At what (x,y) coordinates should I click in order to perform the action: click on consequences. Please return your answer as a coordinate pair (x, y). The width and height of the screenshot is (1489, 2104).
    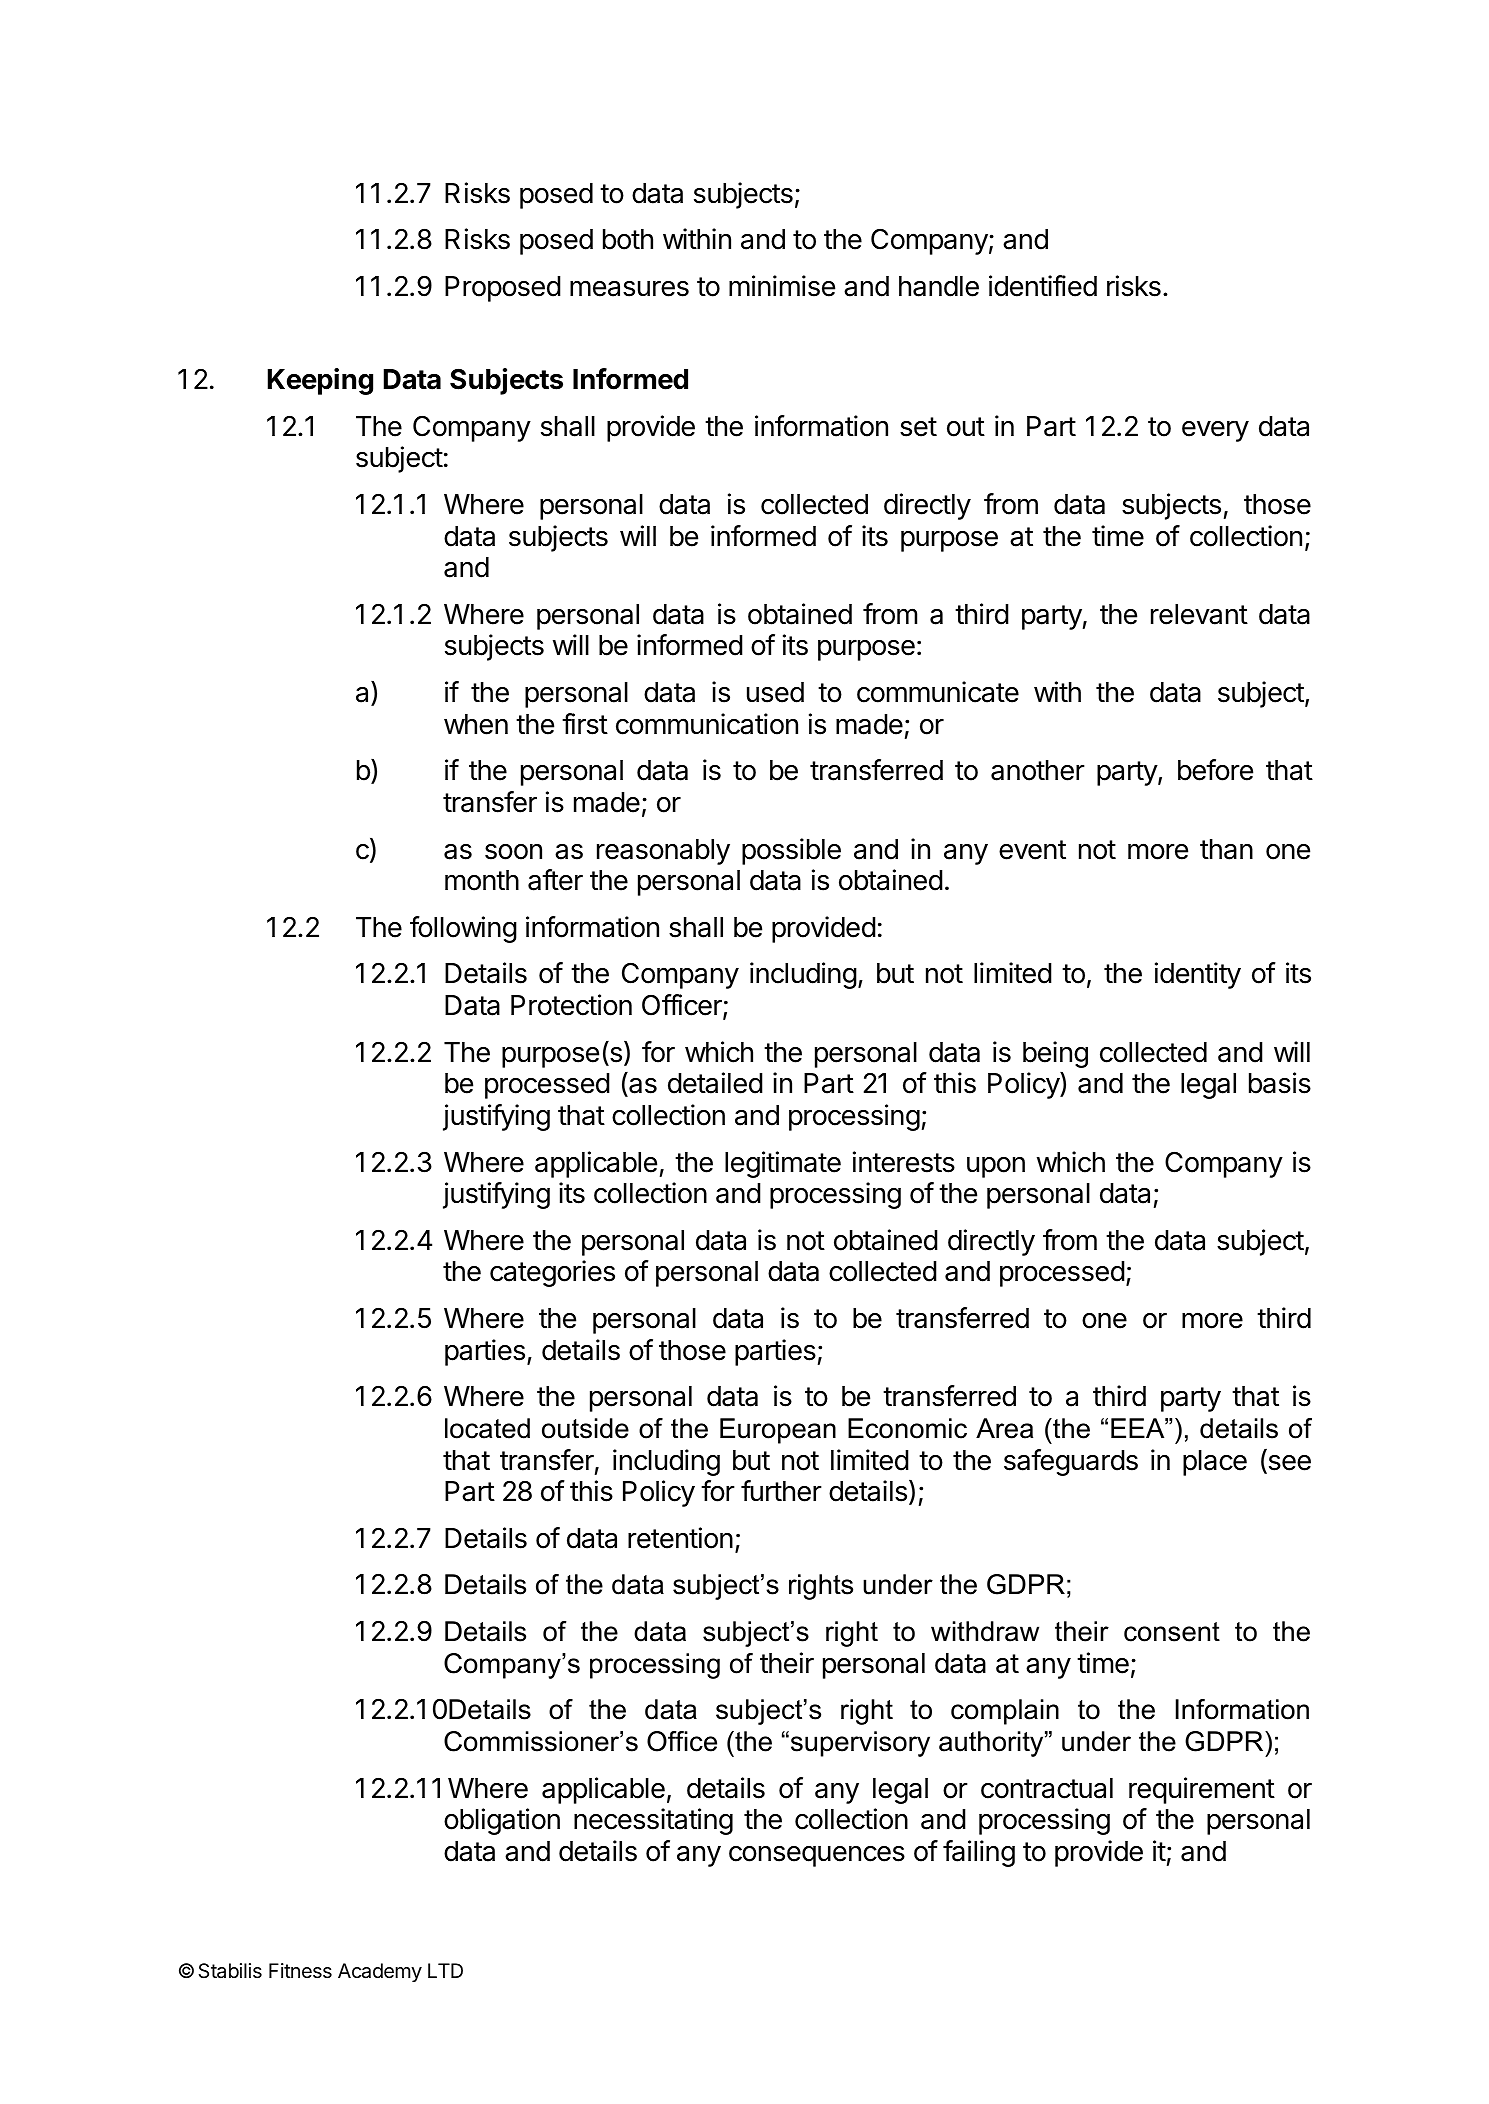
    Looking at the image, I should click on (817, 1856).
